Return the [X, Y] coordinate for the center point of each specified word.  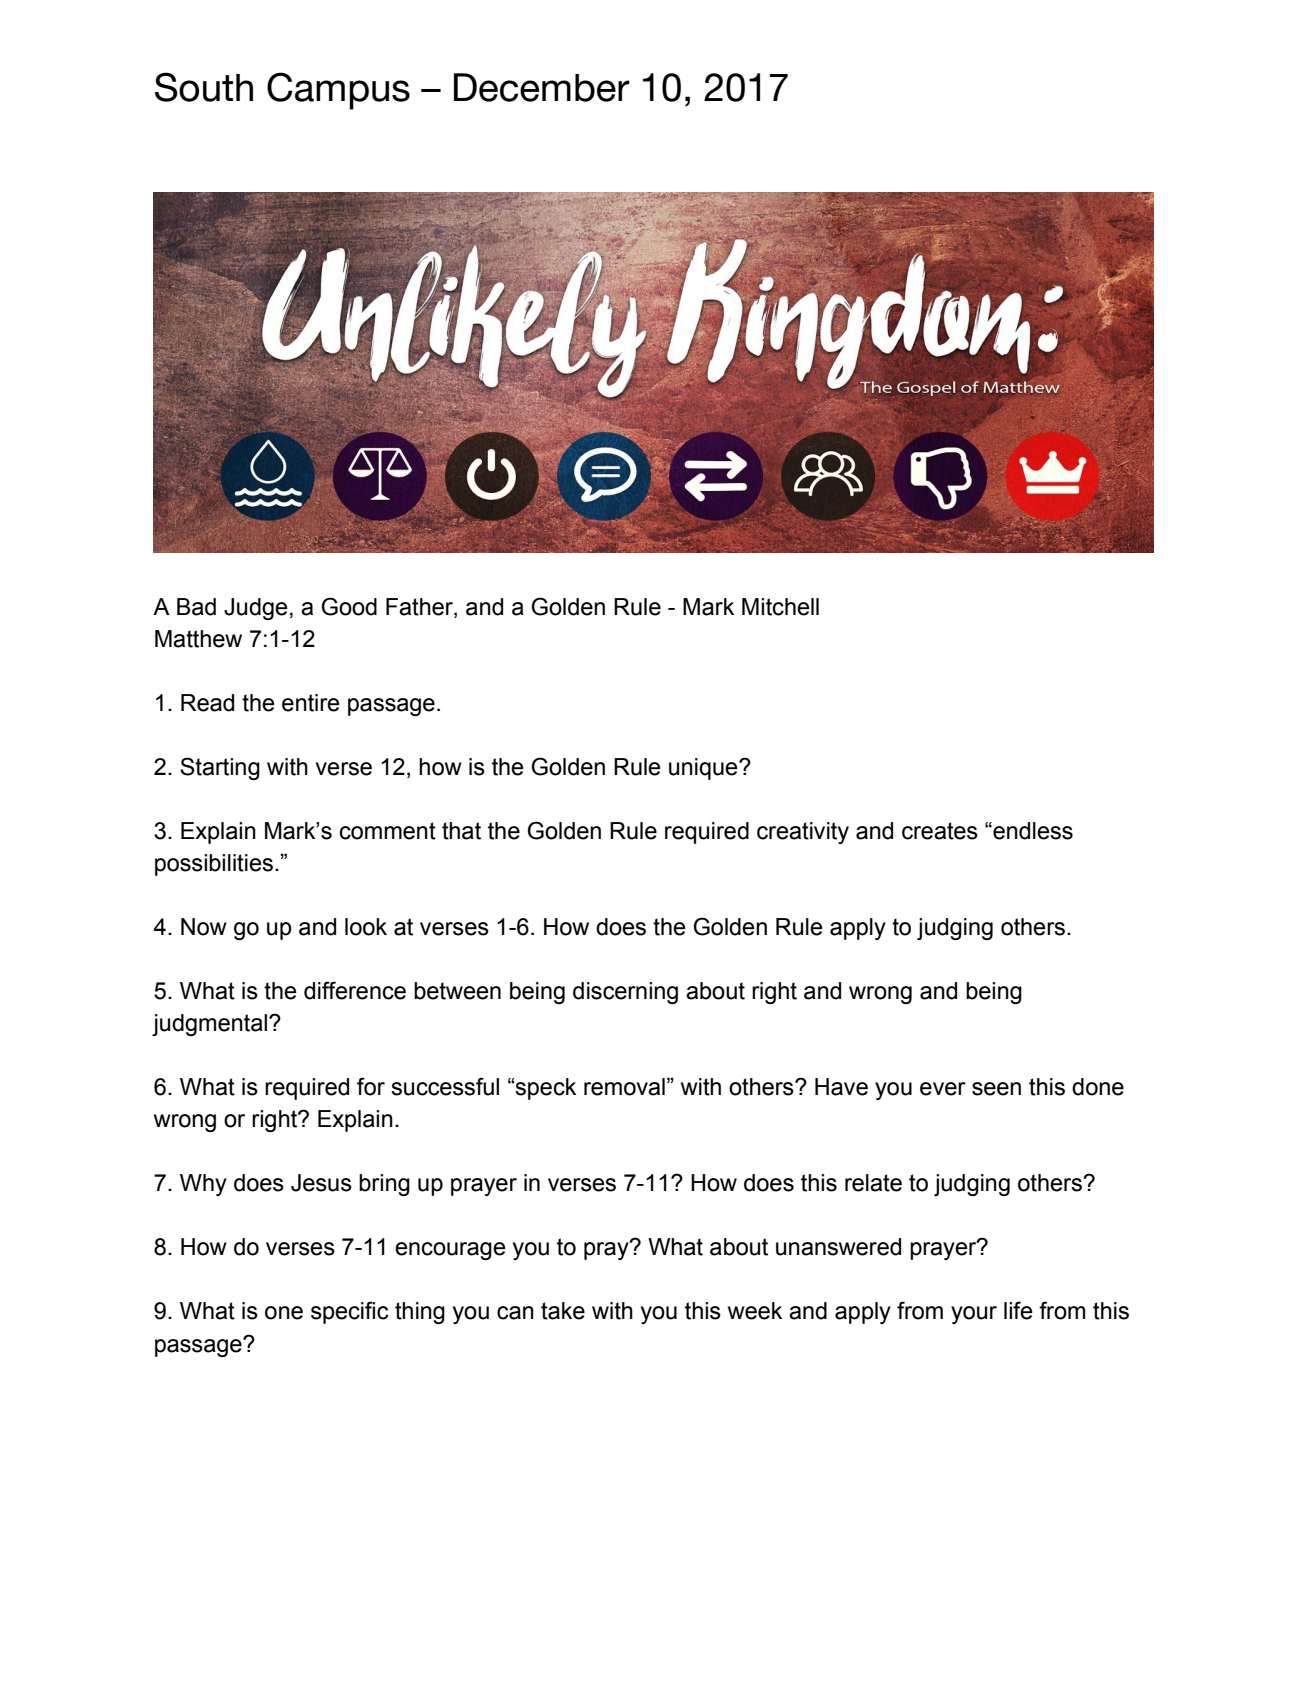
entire [311, 703]
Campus [338, 91]
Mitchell [780, 607]
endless [1032, 831]
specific [349, 1312]
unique [704, 769]
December [542, 87]
